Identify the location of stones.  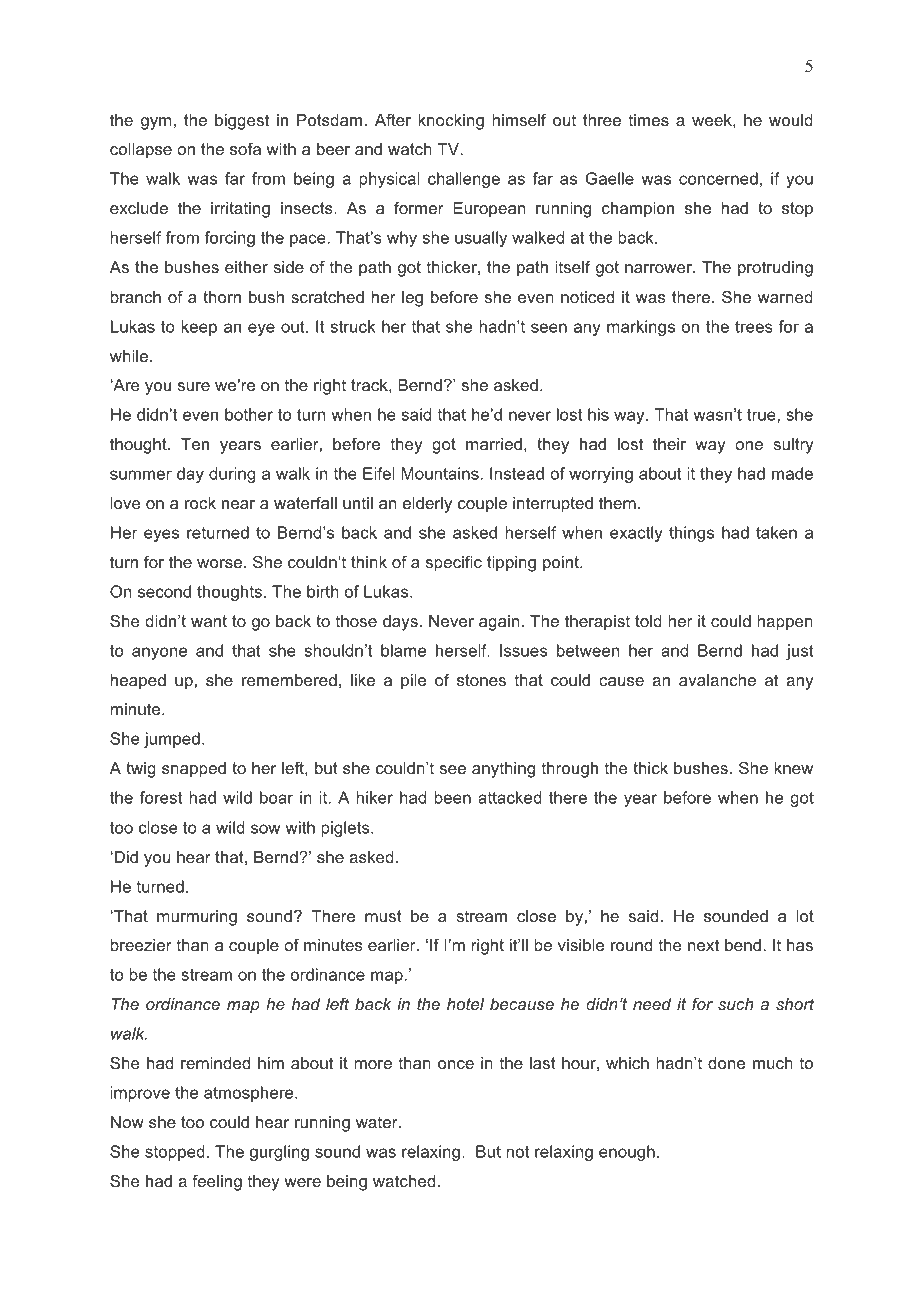
(481, 680).
